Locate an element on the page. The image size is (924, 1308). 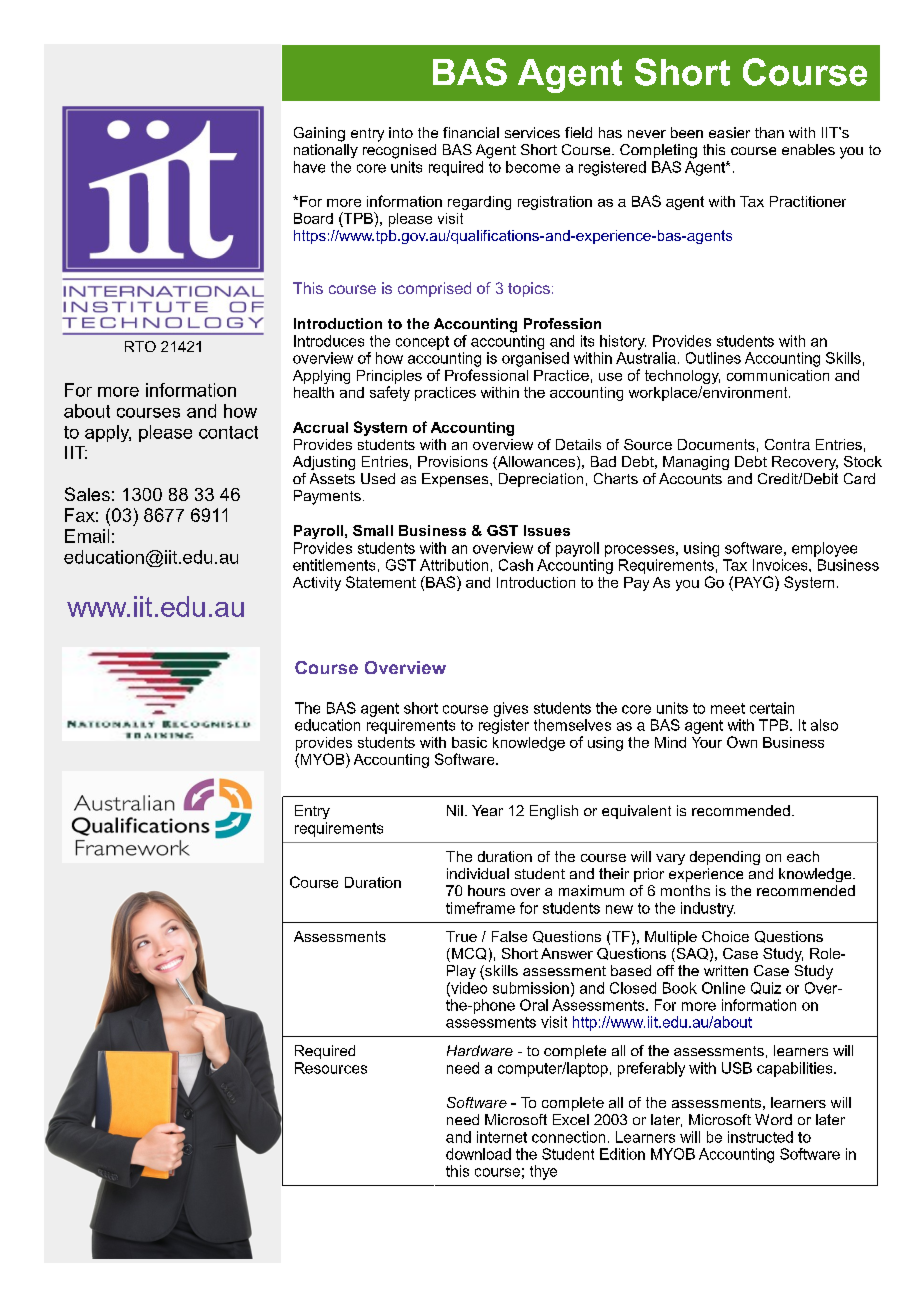
Provisions is located at coordinates (453, 461).
